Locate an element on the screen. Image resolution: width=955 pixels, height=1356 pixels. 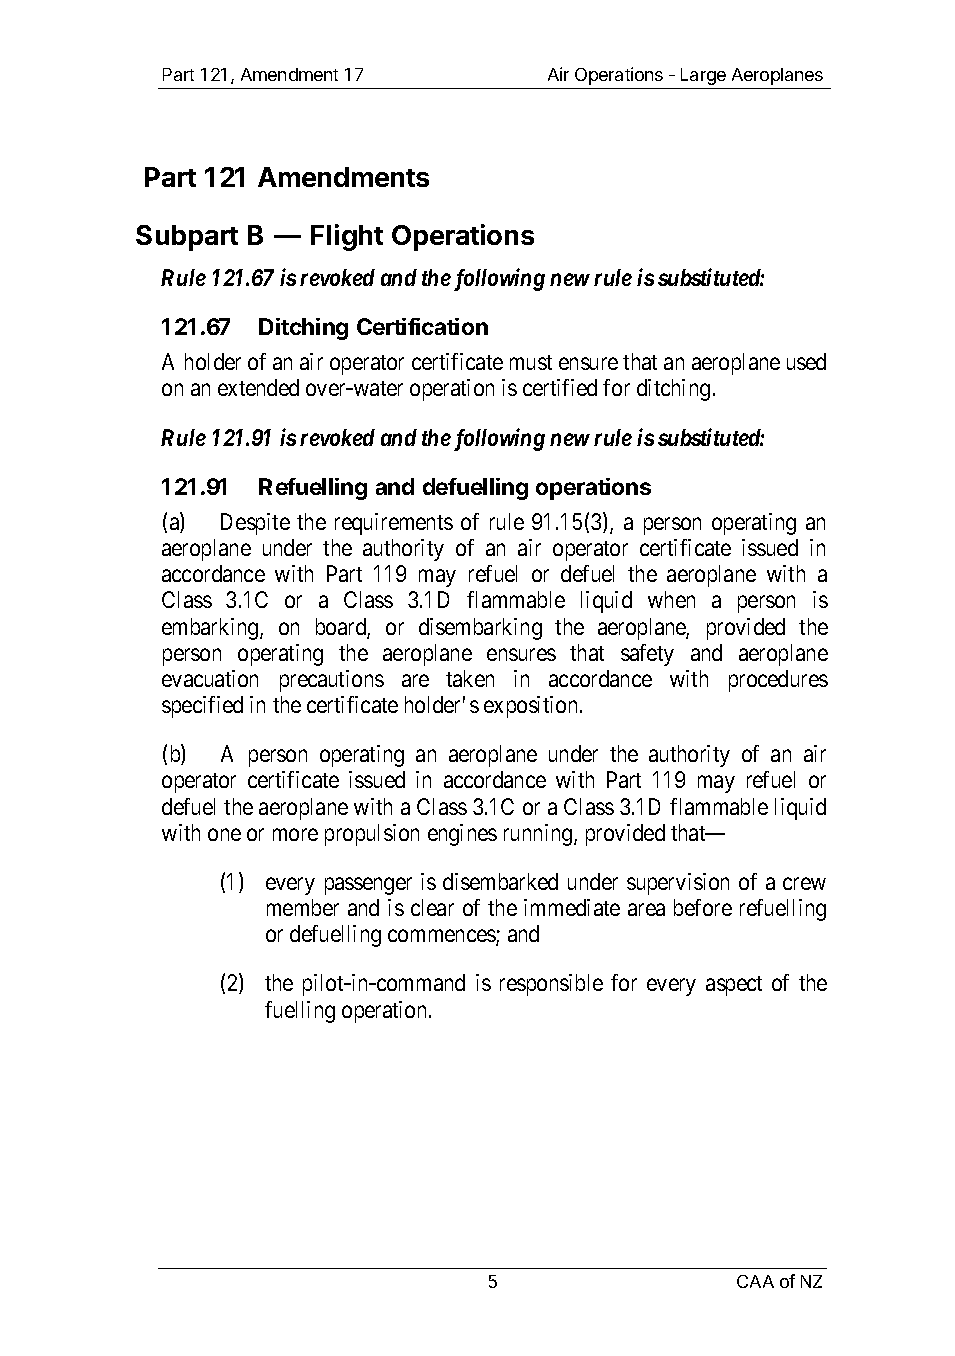
member is located at coordinates (303, 907).
